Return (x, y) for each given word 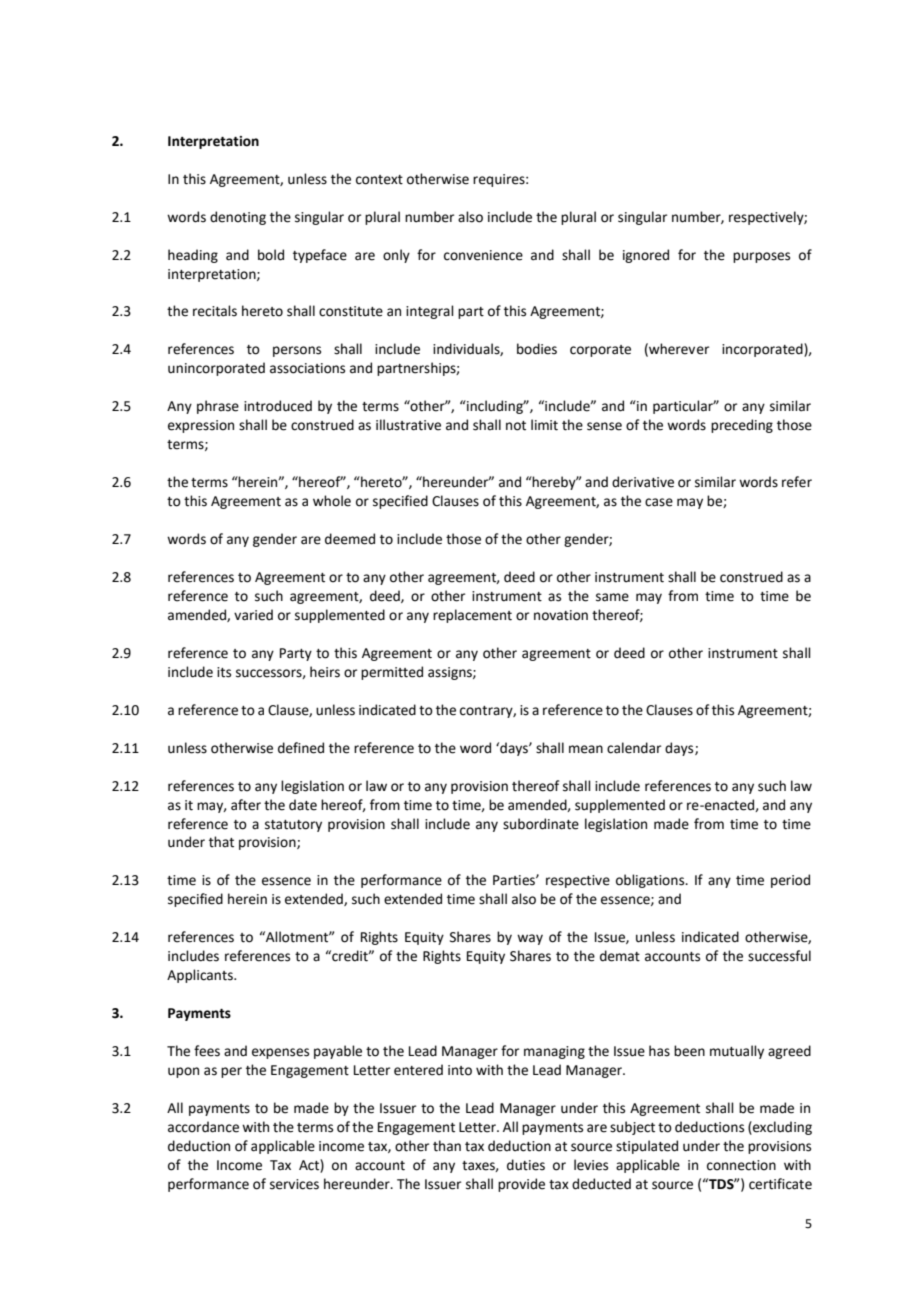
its (224, 672)
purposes (761, 257)
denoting (238, 218)
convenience (483, 255)
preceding (742, 426)
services (294, 1184)
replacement (472, 616)
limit (544, 425)
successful (779, 956)
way (530, 939)
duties (526, 1165)
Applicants (201, 976)
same (612, 597)
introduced (278, 406)
